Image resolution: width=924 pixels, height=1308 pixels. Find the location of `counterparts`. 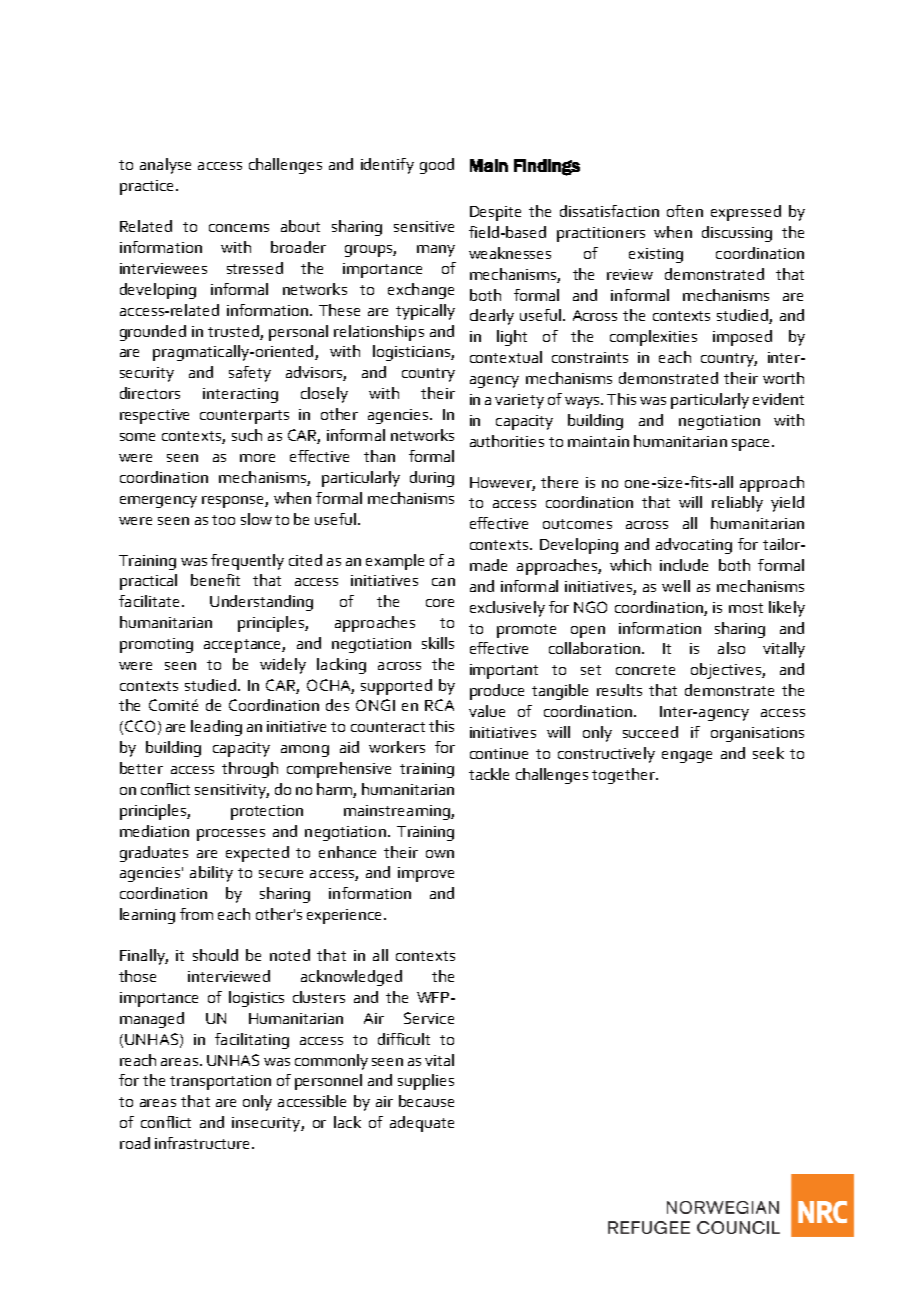

counterparts is located at coordinates (244, 417).
